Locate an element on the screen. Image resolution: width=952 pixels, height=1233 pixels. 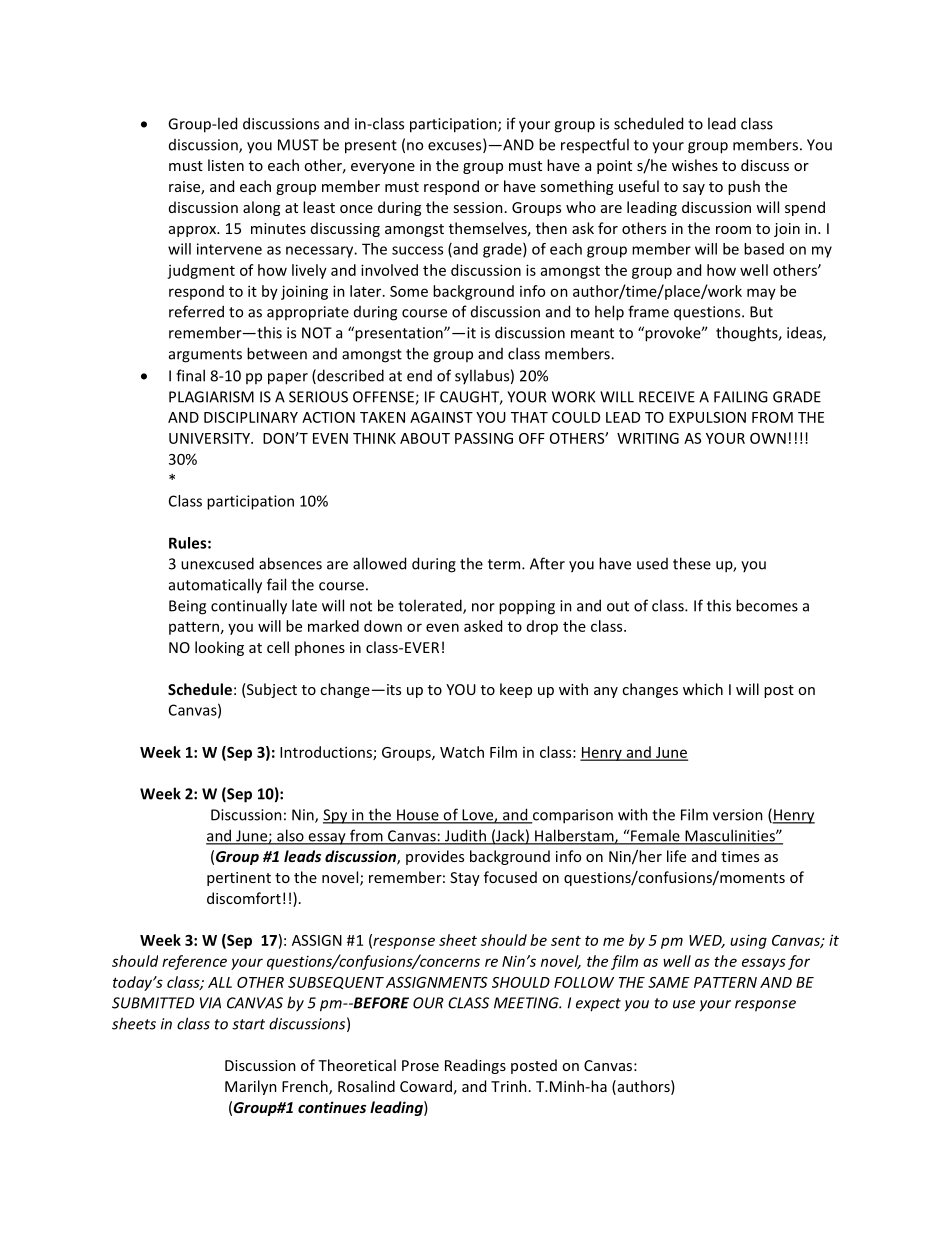
SAME is located at coordinates (669, 982).
